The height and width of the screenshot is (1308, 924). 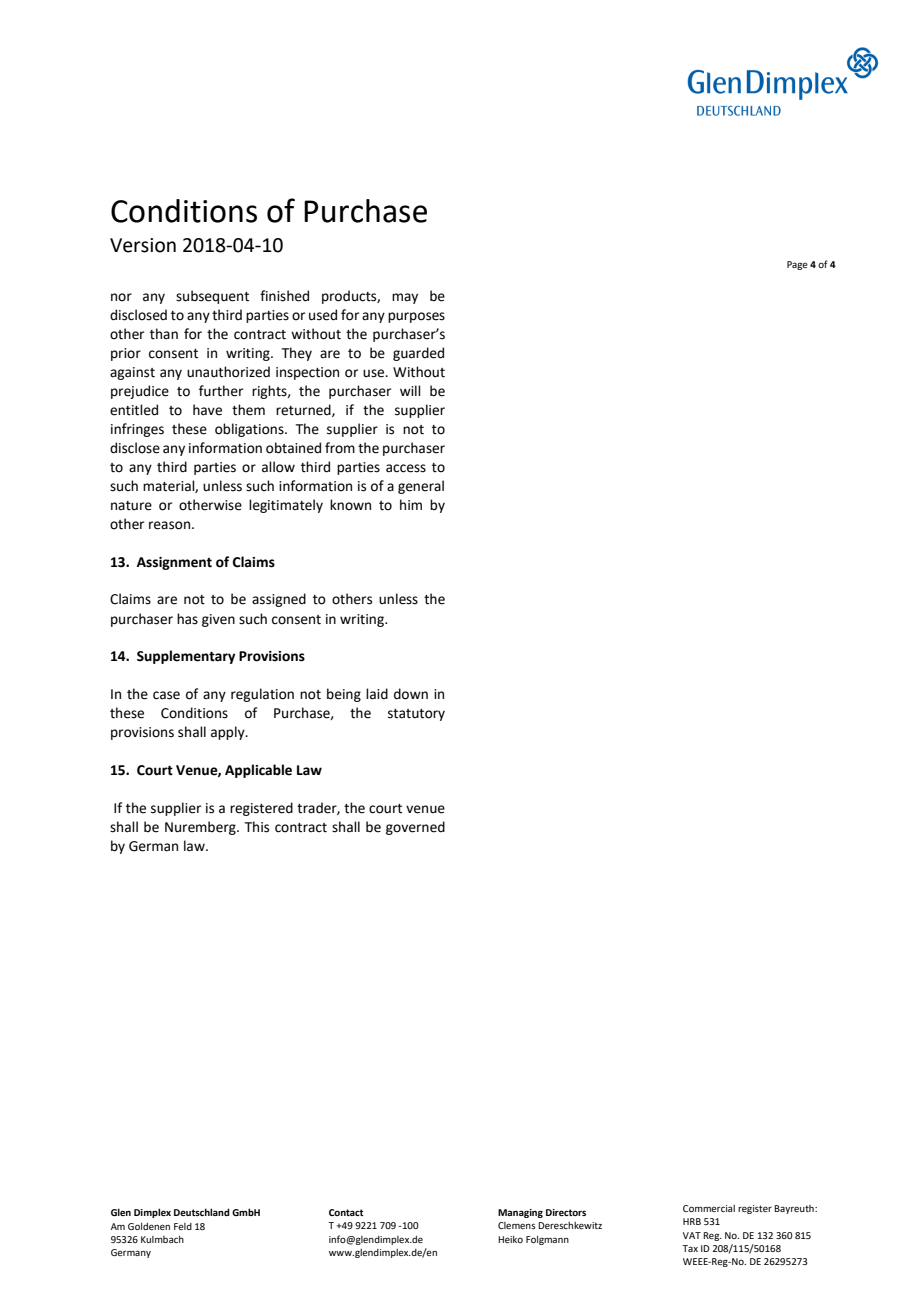 What do you see at coordinates (416, 715) in the screenshot?
I see `statutory` at bounding box center [416, 715].
